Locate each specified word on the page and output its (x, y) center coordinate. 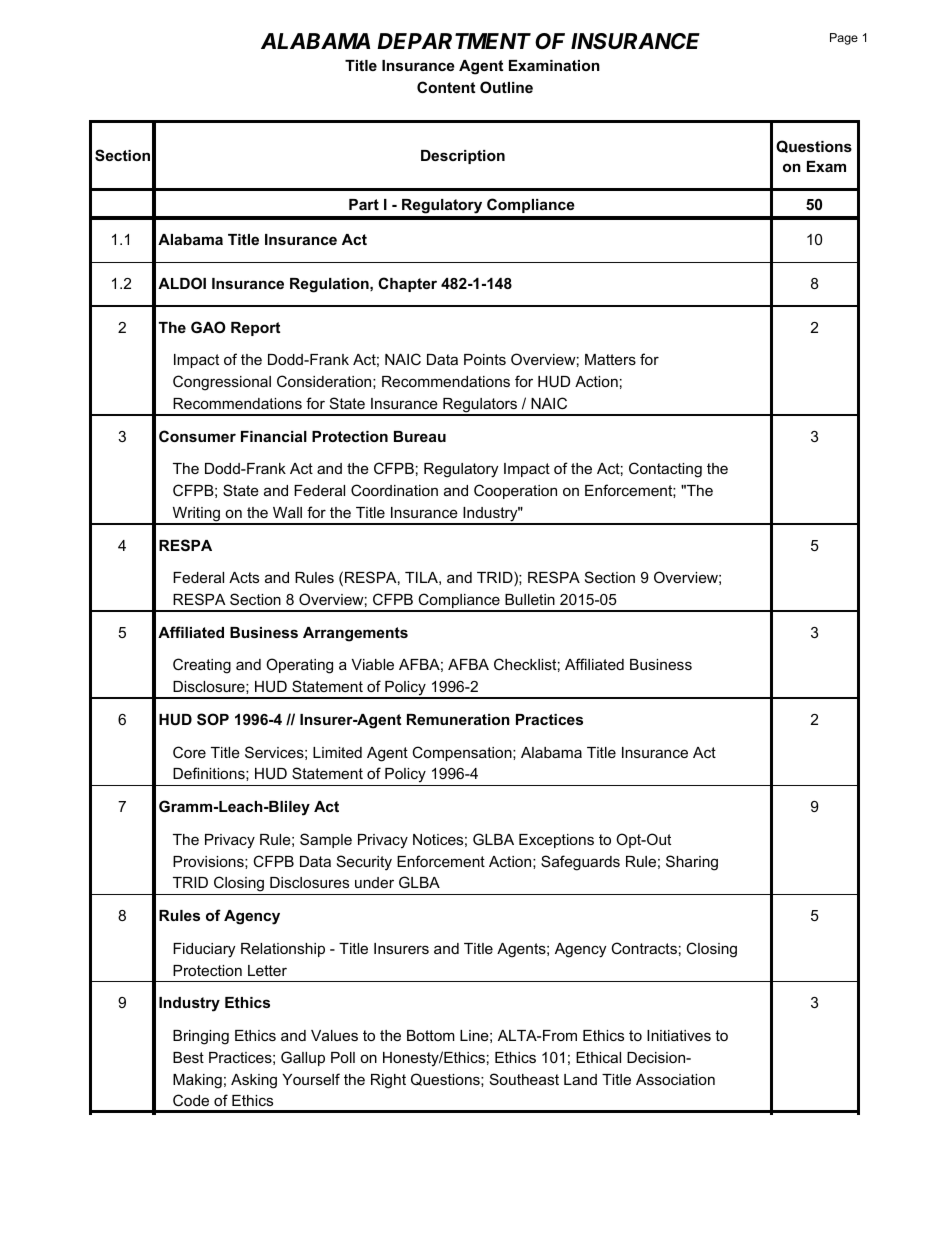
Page (844, 39)
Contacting (665, 470)
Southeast (524, 1079)
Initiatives (679, 1035)
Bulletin (530, 599)
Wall (287, 512)
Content (446, 87)
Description (463, 157)
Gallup (303, 1058)
